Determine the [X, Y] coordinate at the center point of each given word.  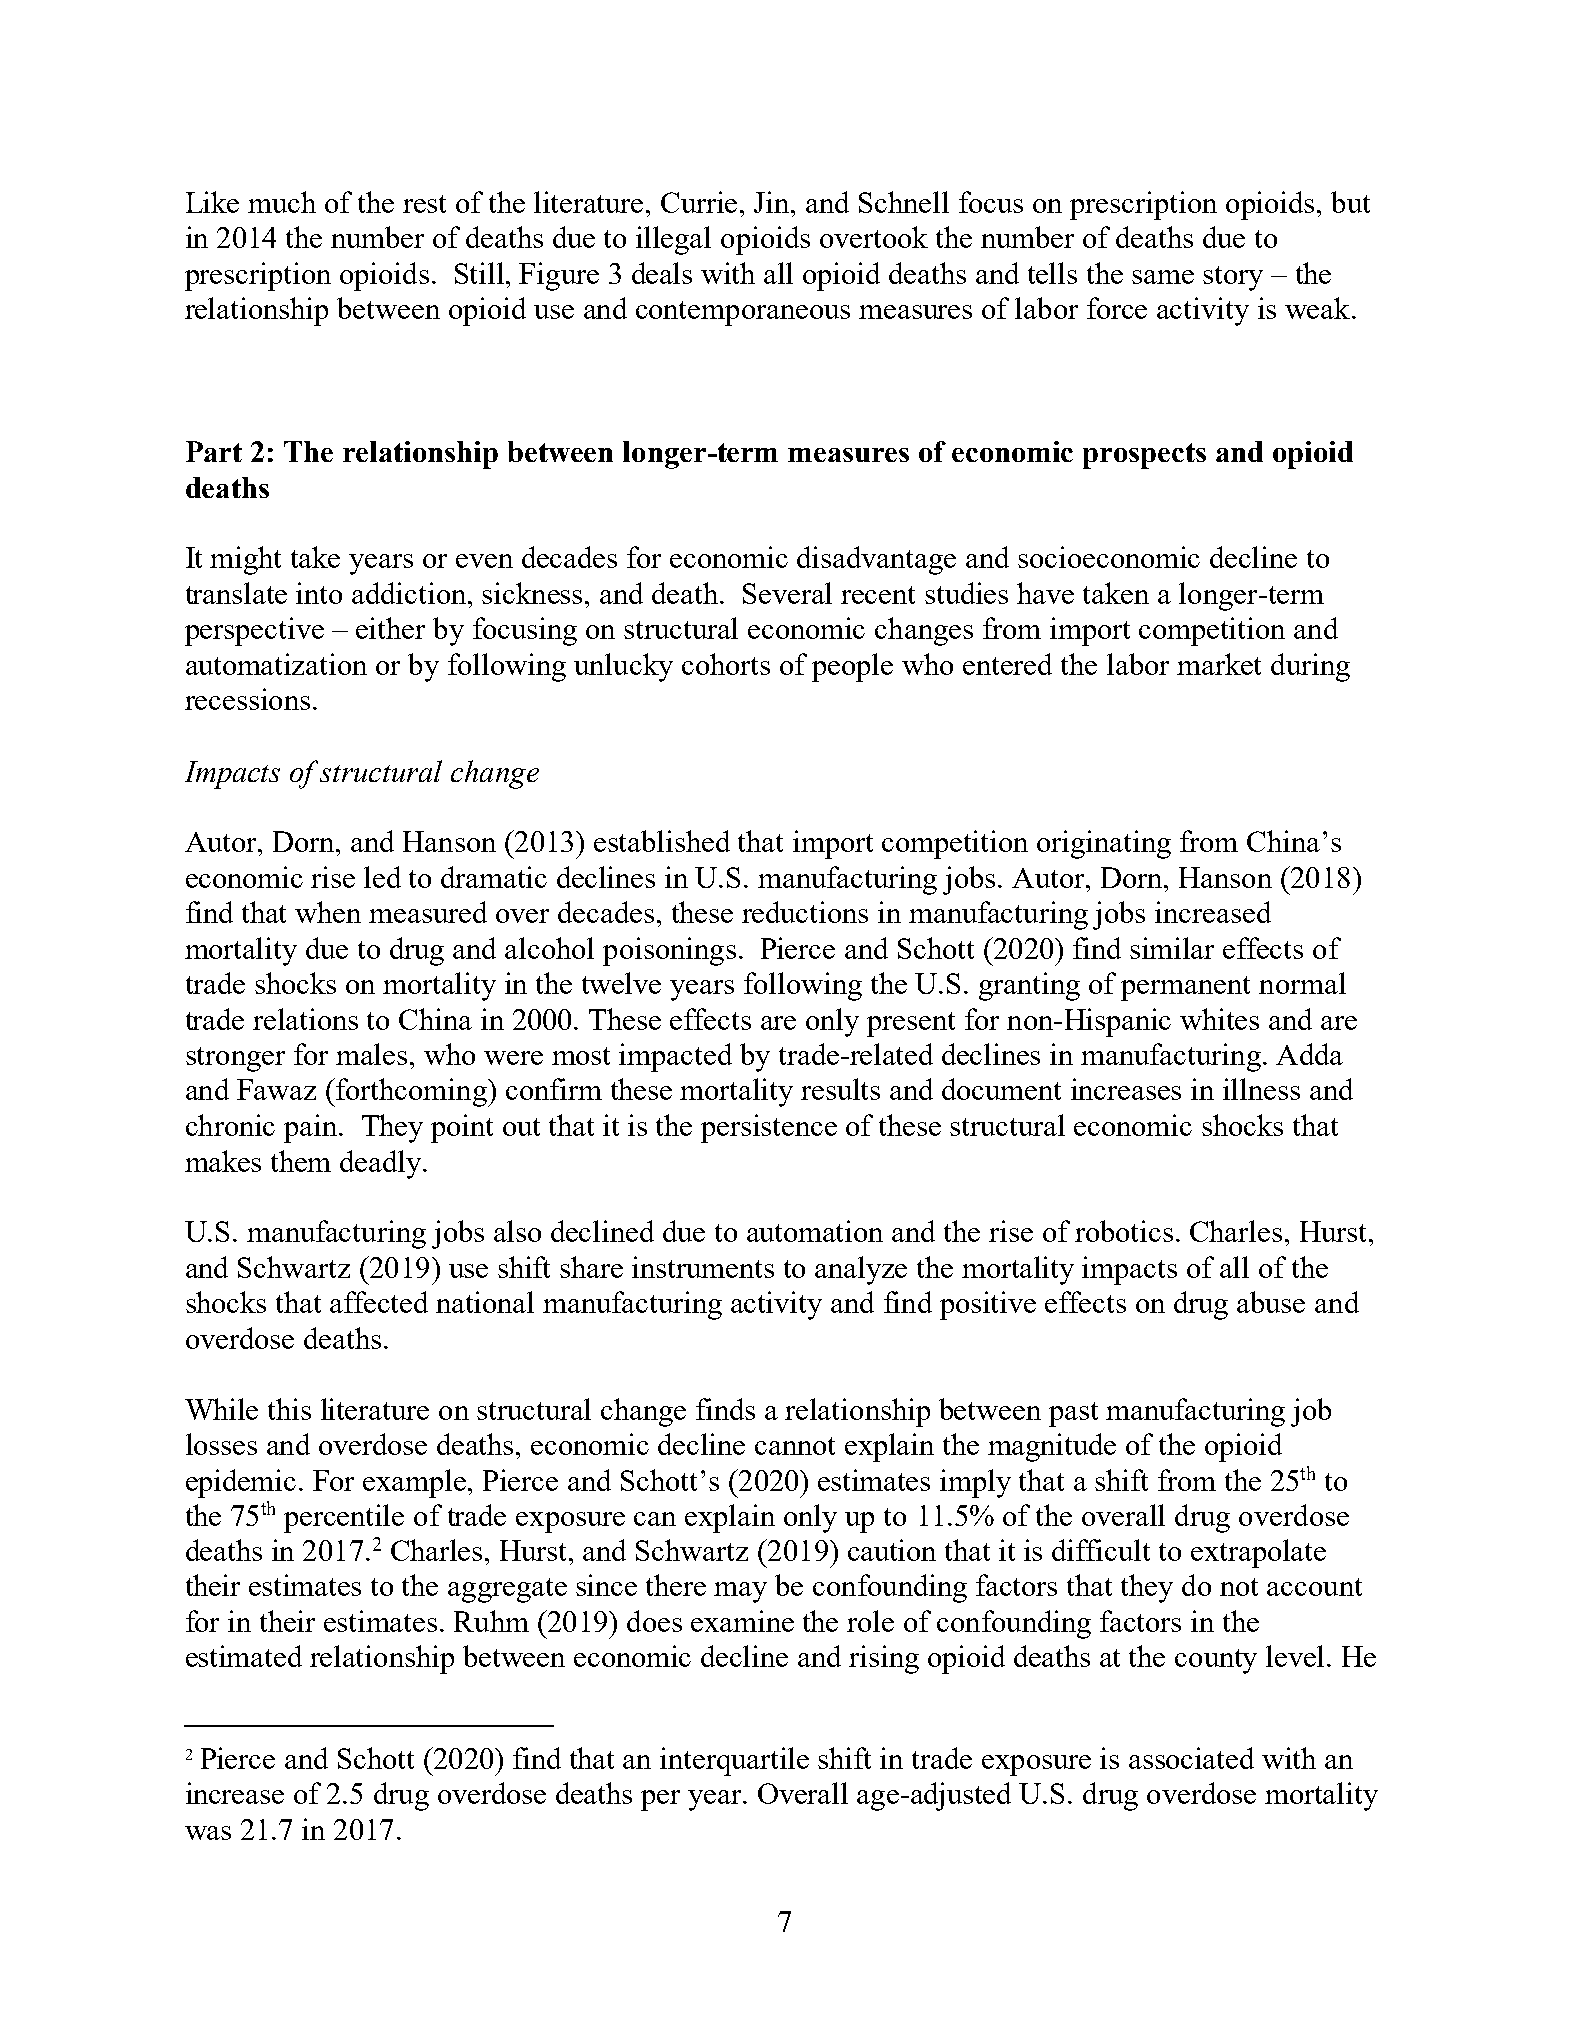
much [282, 202]
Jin [773, 202]
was [208, 1833]
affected [379, 1302]
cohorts [726, 664]
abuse [1271, 1302]
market [1219, 664]
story [1233, 278]
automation [815, 1231]
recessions [247, 699]
